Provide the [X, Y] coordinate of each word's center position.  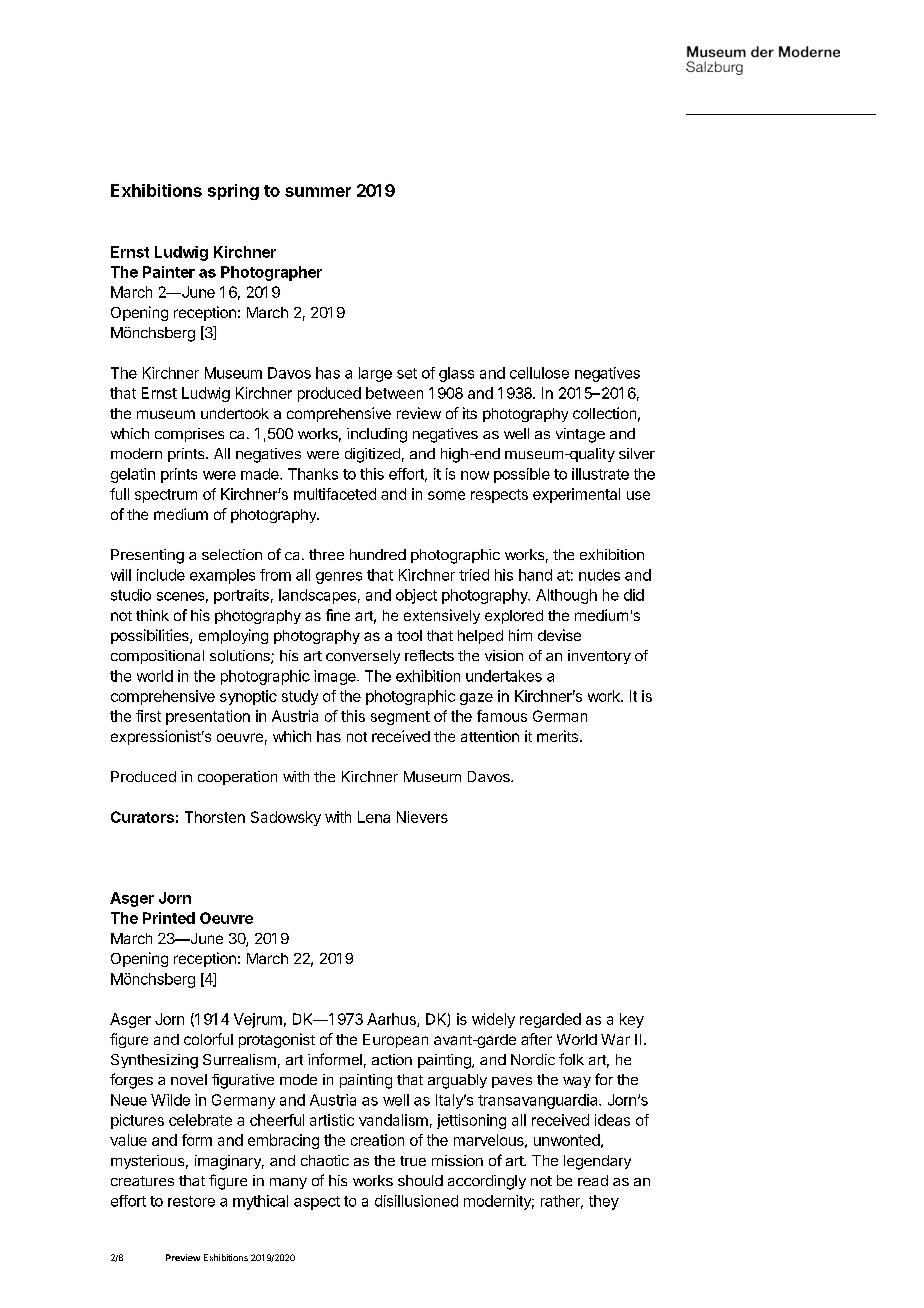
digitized [372, 455]
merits [557, 736]
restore [191, 1201]
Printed [169, 918]
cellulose [539, 373]
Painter [169, 272]
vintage [580, 435]
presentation [208, 717]
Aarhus [392, 1020]
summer [318, 192]
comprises [189, 435]
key [632, 1020]
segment [400, 718]
